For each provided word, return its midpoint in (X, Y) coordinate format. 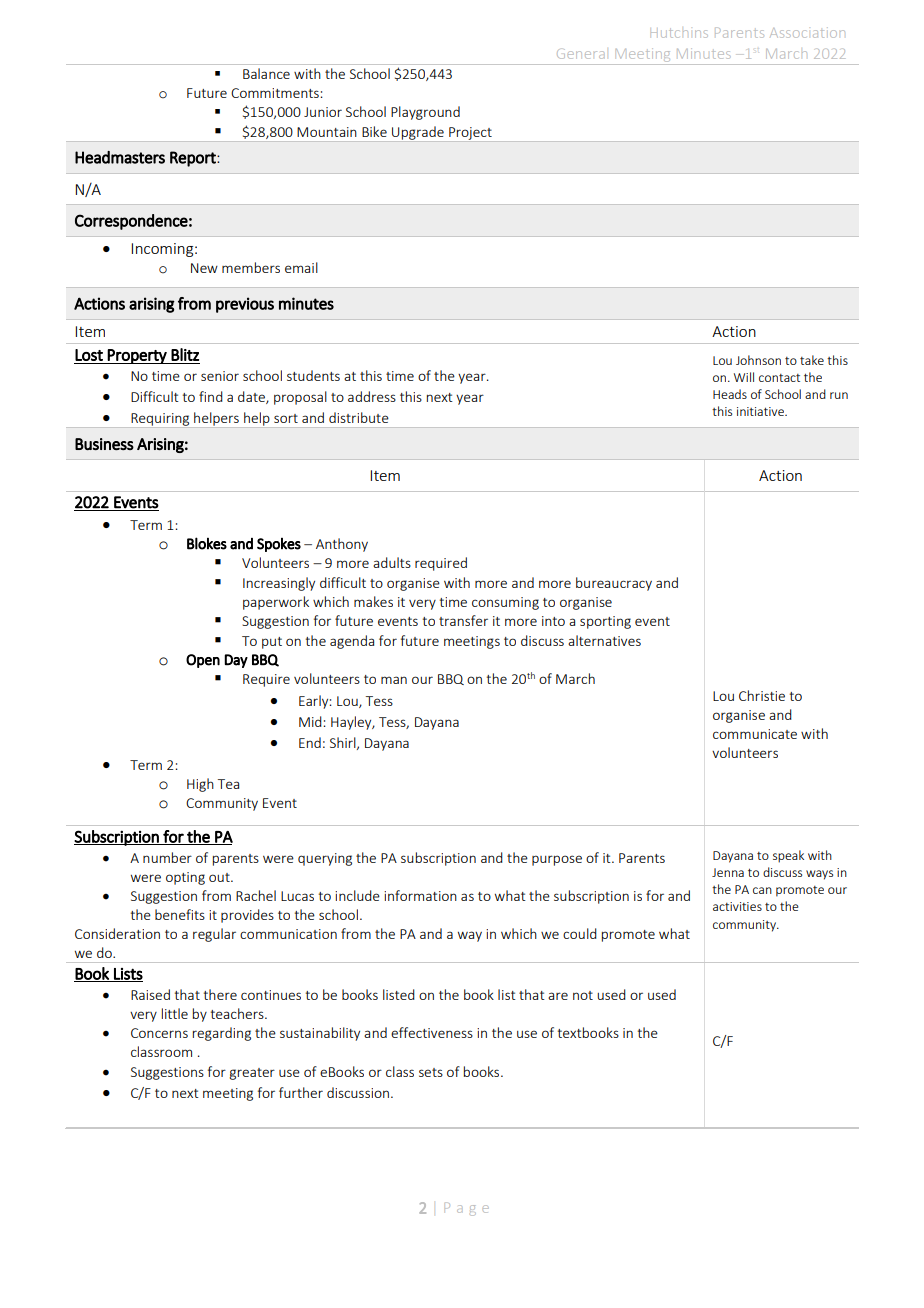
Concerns (159, 1033)
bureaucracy (614, 584)
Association (807, 33)
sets (431, 1072)
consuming (505, 603)
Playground (425, 113)
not (583, 995)
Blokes (207, 543)
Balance (266, 73)
